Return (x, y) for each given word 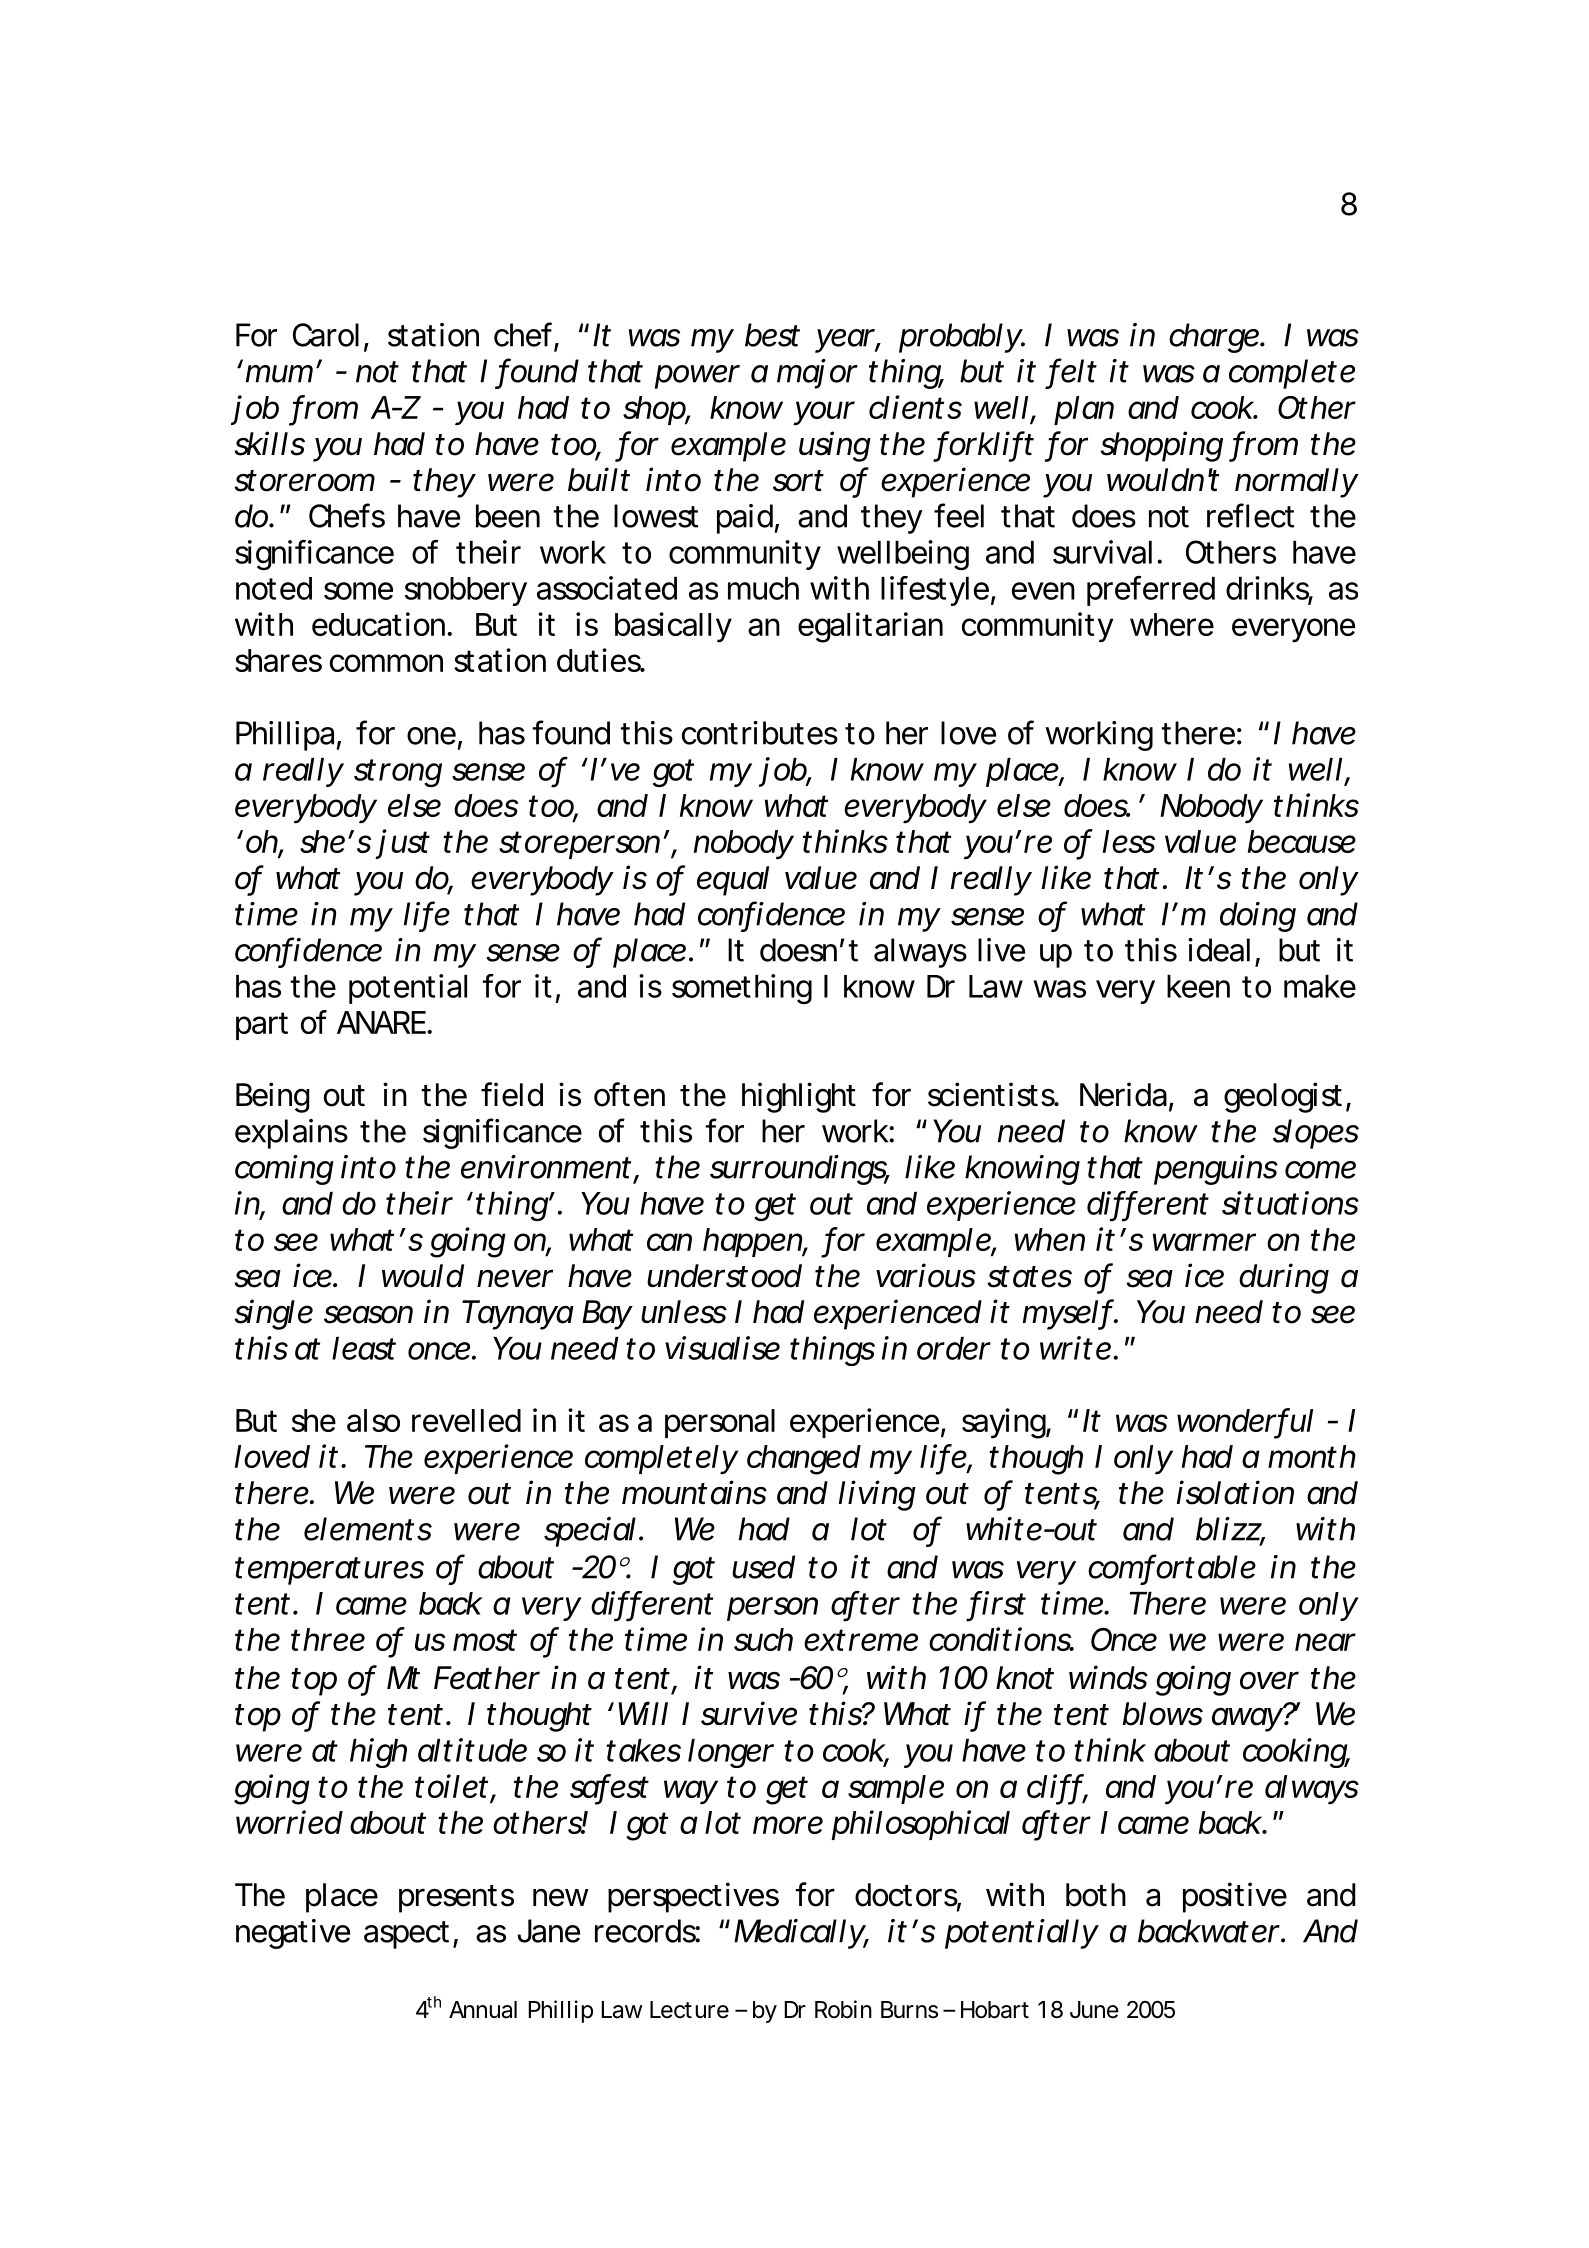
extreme (861, 1640)
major (817, 374)
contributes (760, 733)
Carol (326, 335)
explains (291, 1134)
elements (368, 1529)
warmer (1204, 1242)
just (402, 844)
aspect (406, 1935)
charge (1214, 338)
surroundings (799, 1170)
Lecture (689, 2010)
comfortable (1172, 1567)
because (1302, 841)
